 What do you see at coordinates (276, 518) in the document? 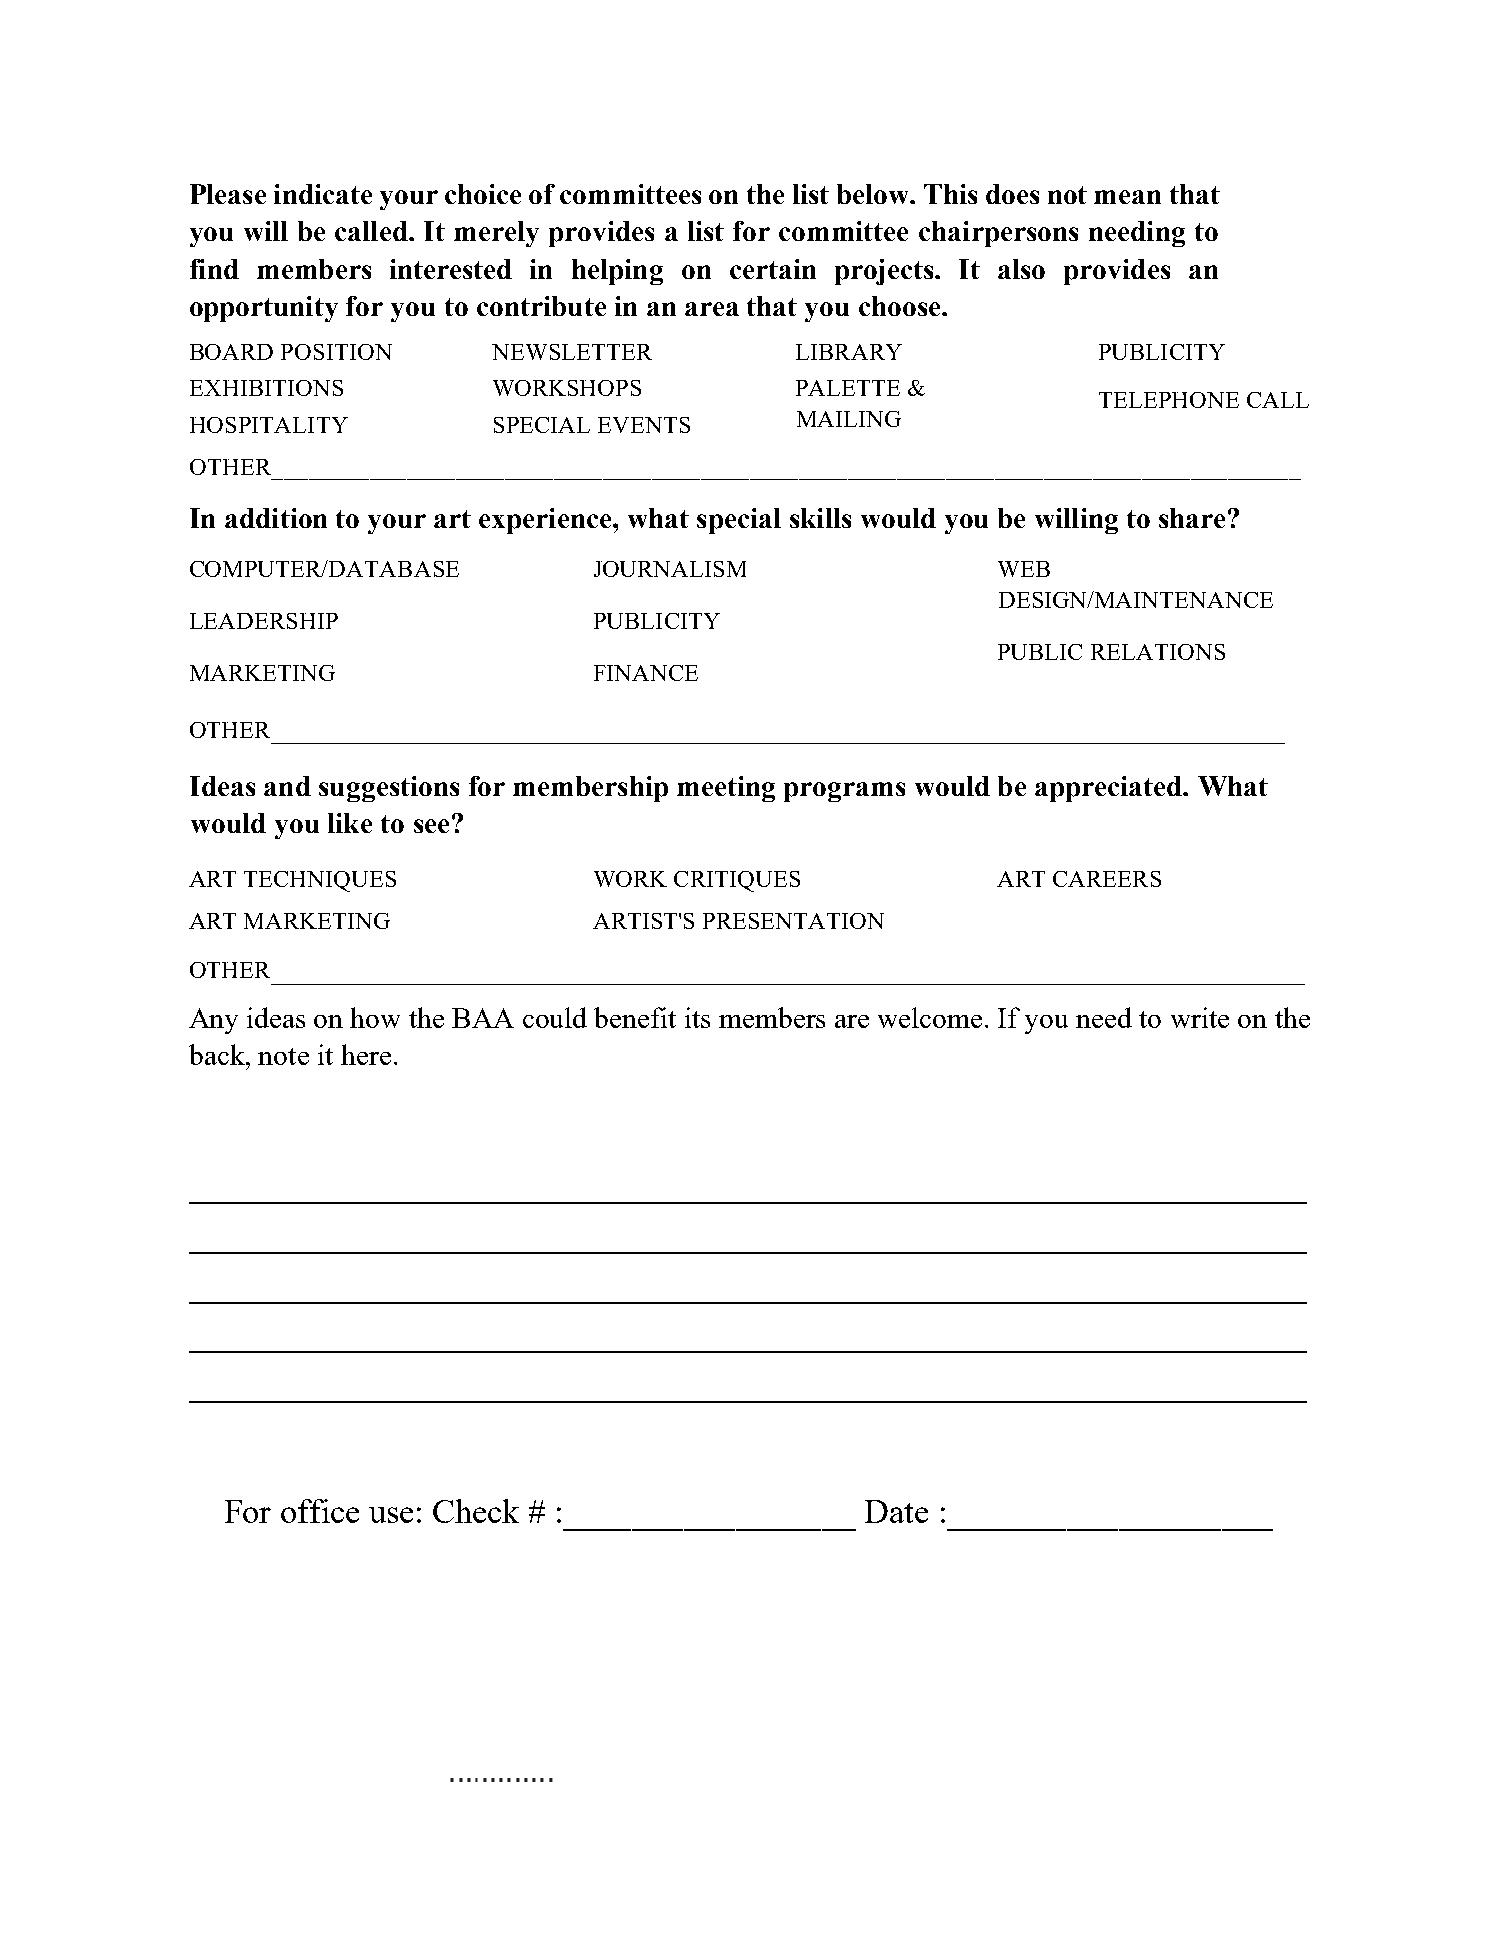
I see `addition` at bounding box center [276, 518].
